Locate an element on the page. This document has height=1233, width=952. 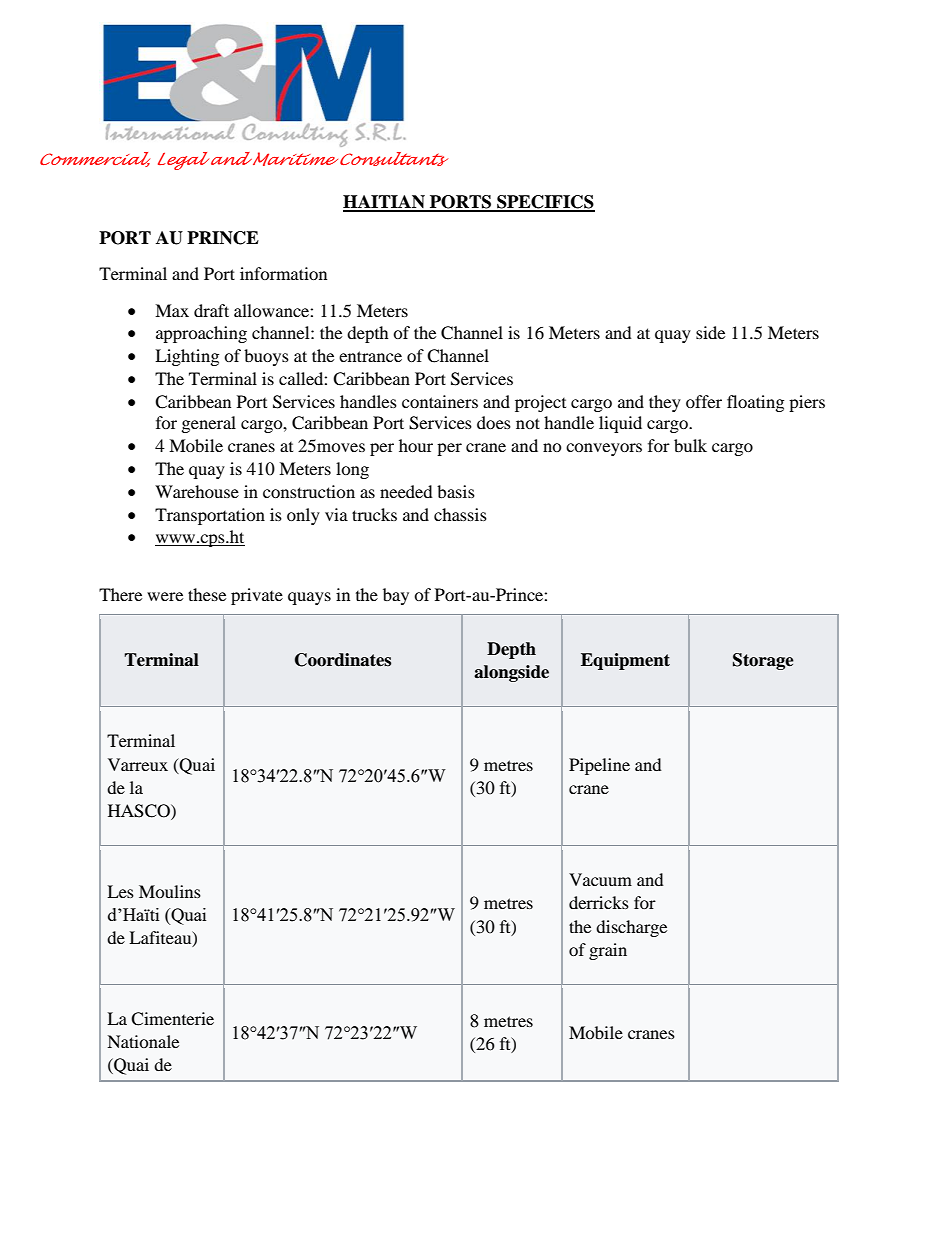
Storage is located at coordinates (763, 661).
